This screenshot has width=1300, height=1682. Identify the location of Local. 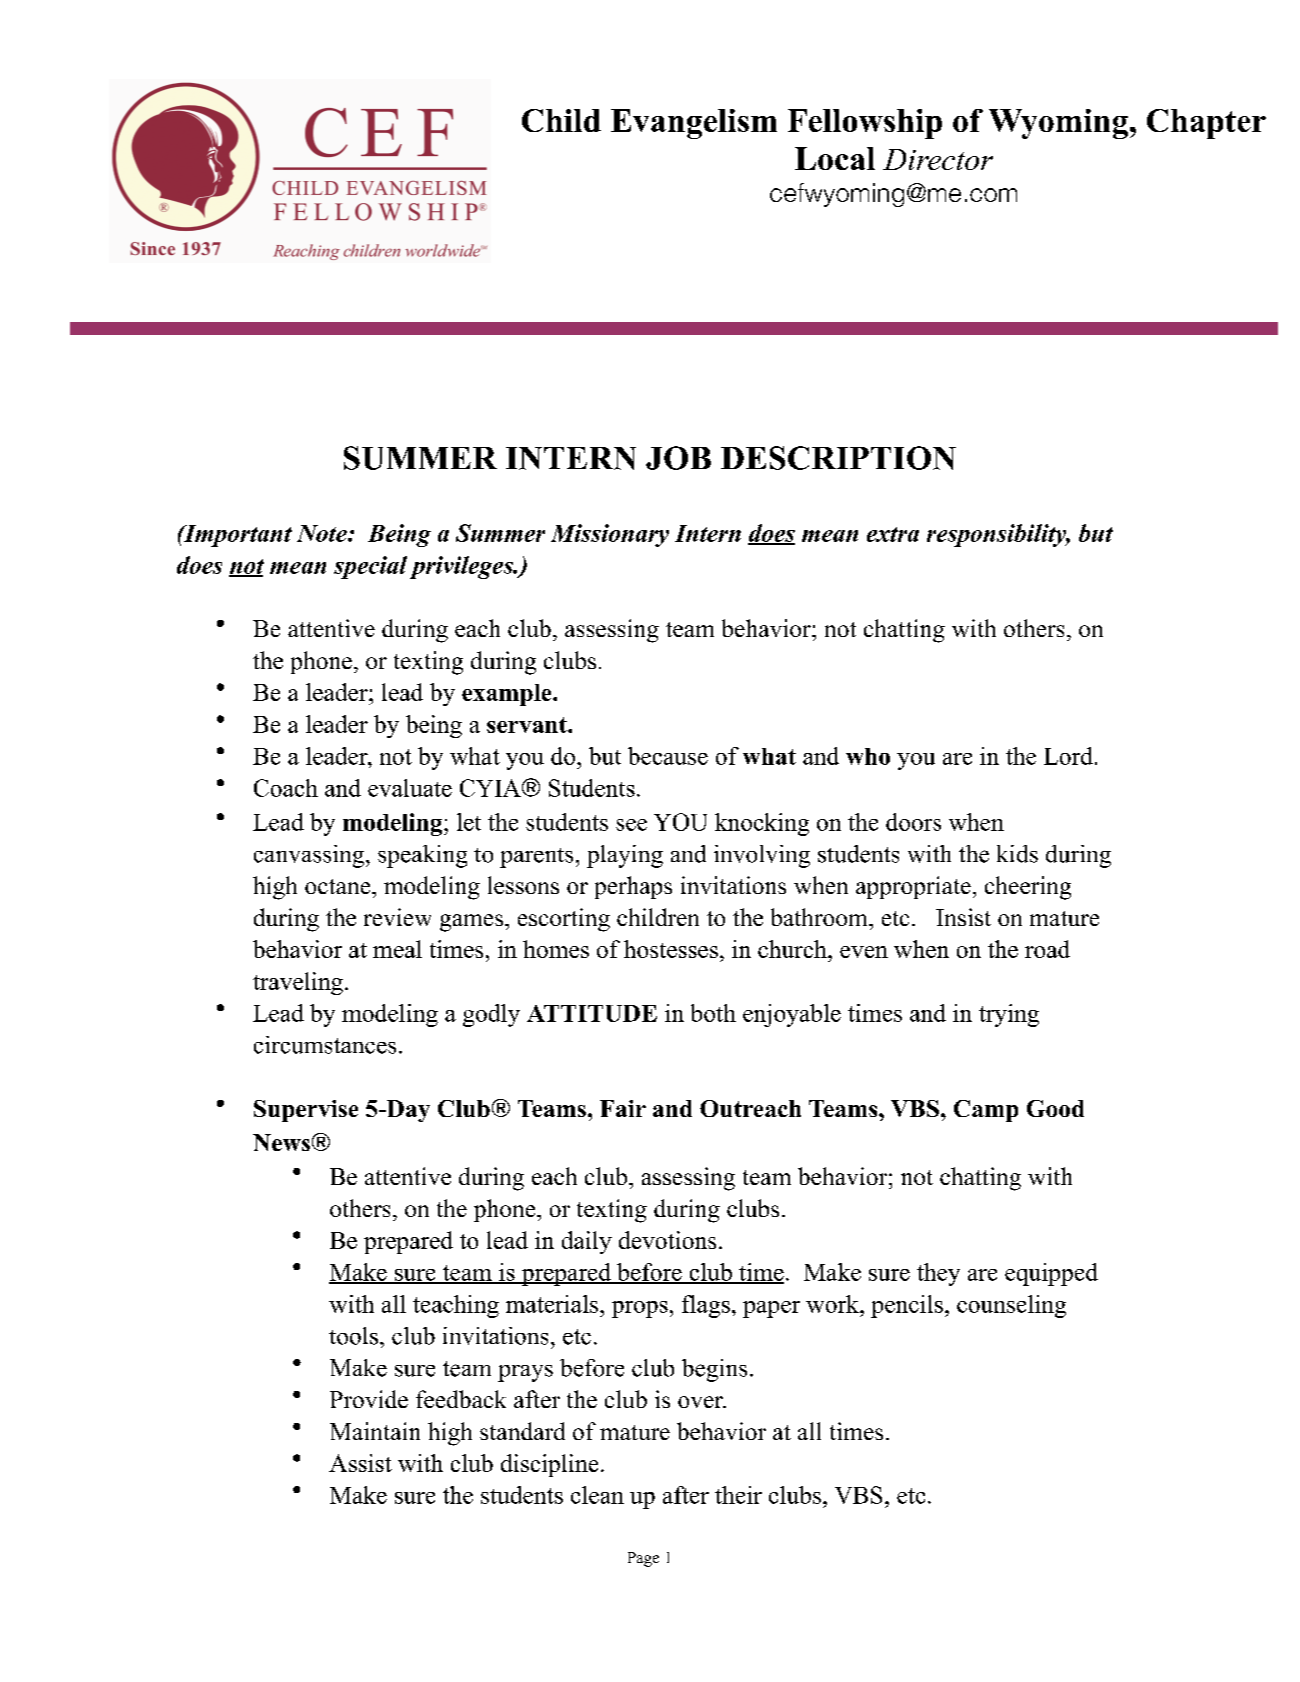
(835, 158).
